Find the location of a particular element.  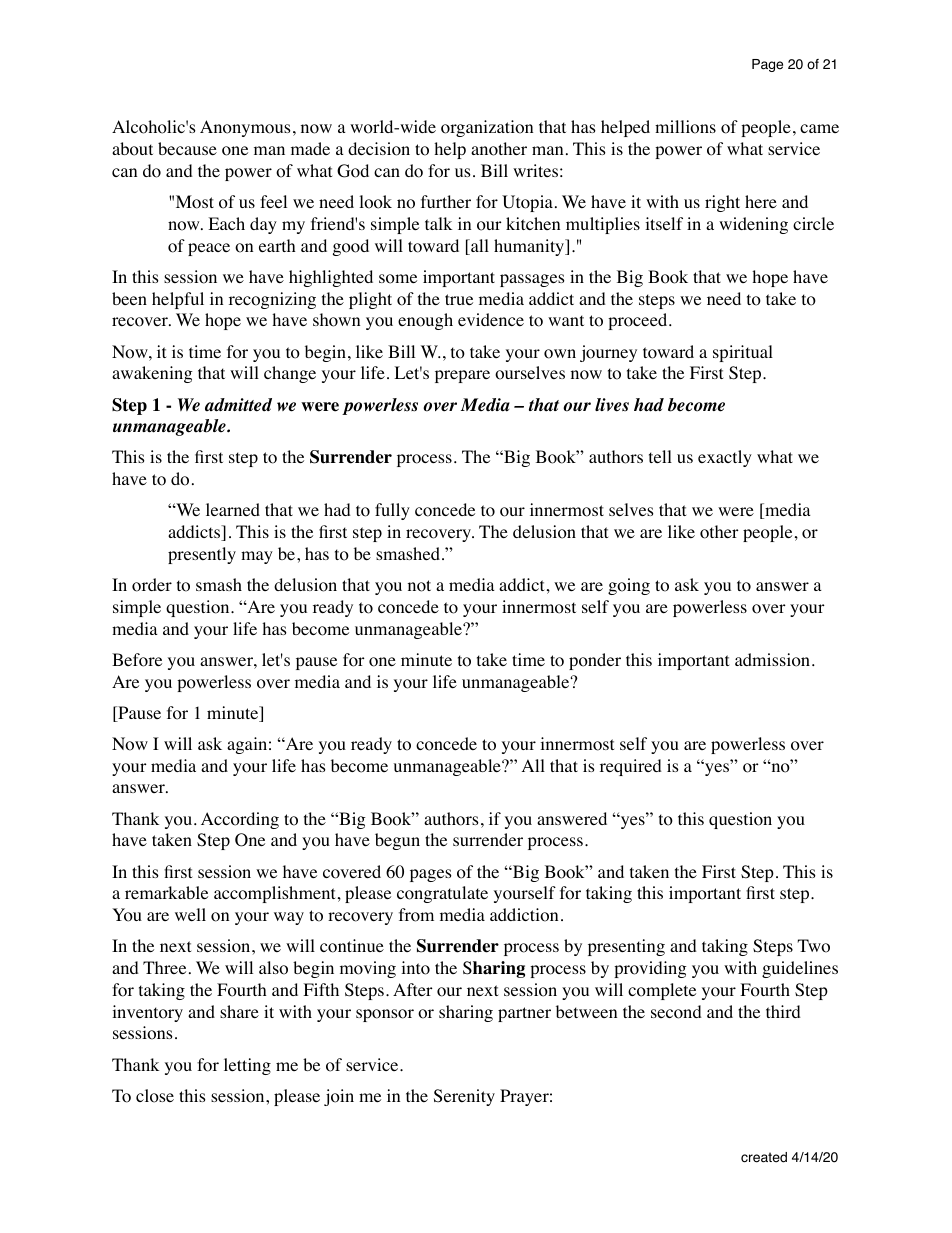

begun is located at coordinates (397, 841).
